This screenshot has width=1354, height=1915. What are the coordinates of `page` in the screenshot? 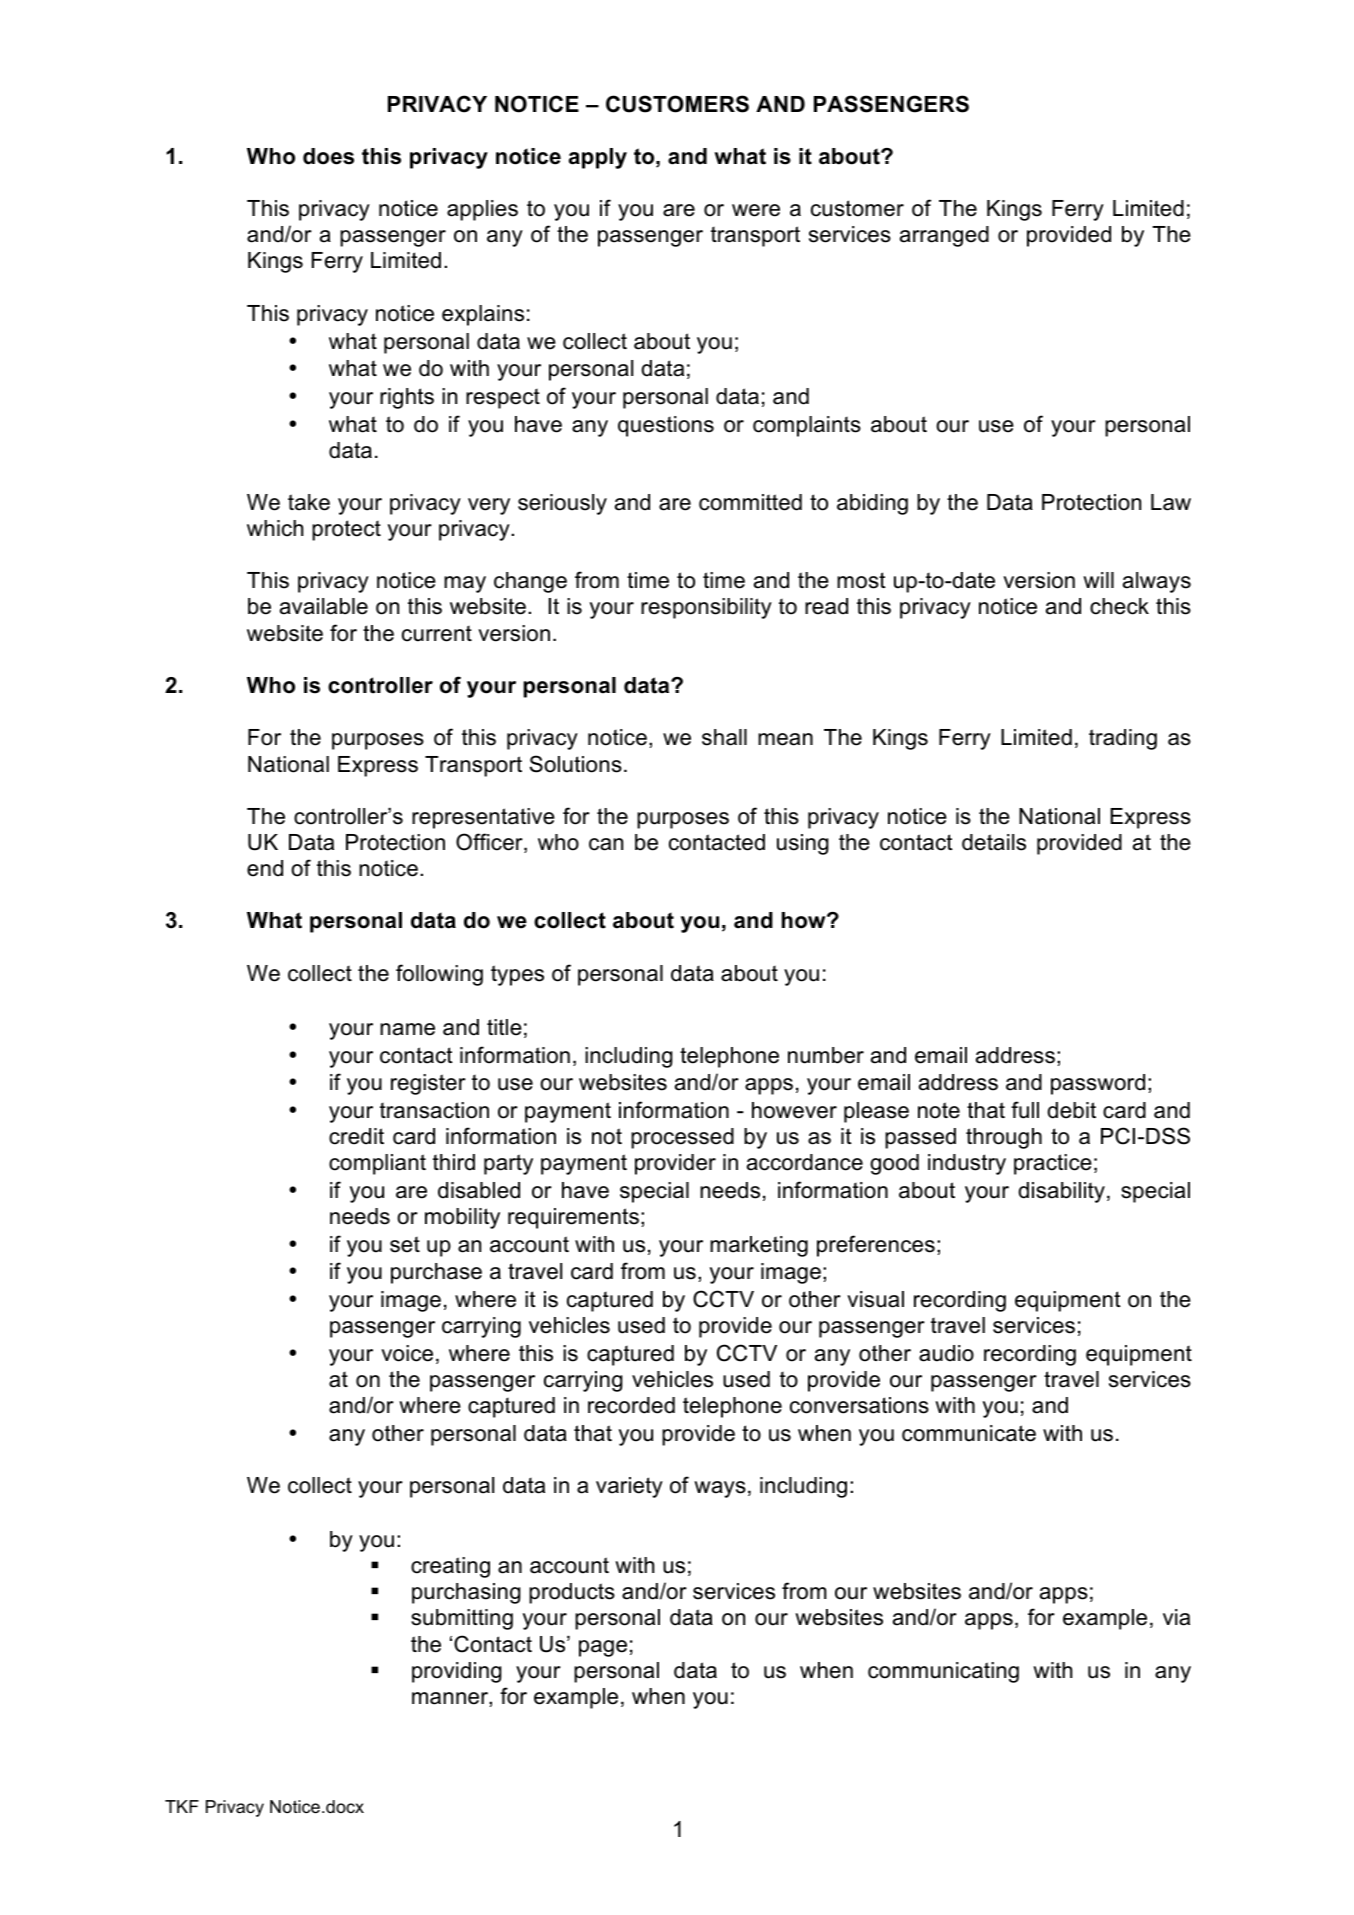 It's located at (603, 1648).
